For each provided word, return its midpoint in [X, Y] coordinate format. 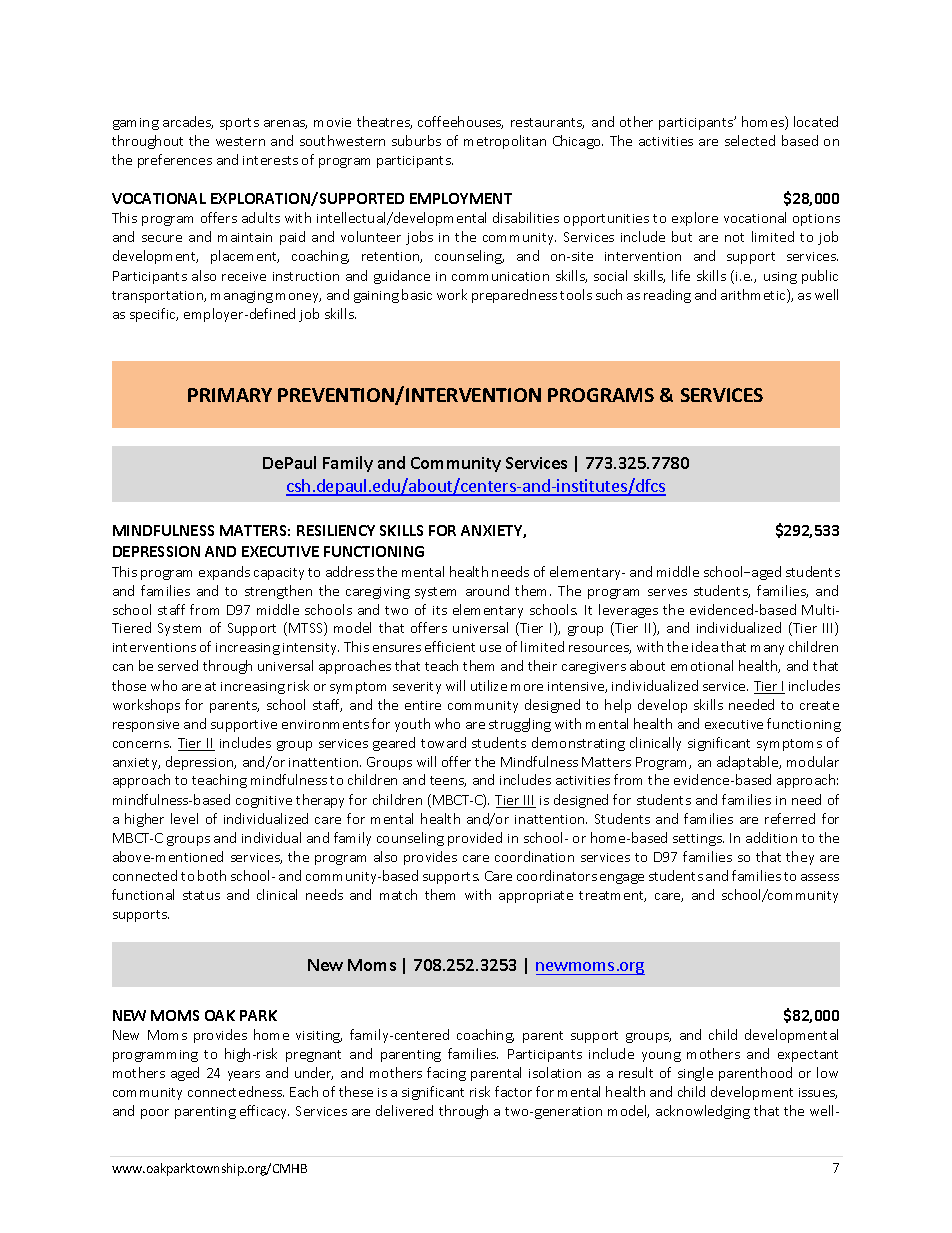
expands [224, 573]
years [244, 1076]
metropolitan [505, 142]
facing [446, 1074]
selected [750, 140]
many [767, 650]
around [487, 590]
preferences [175, 161]
